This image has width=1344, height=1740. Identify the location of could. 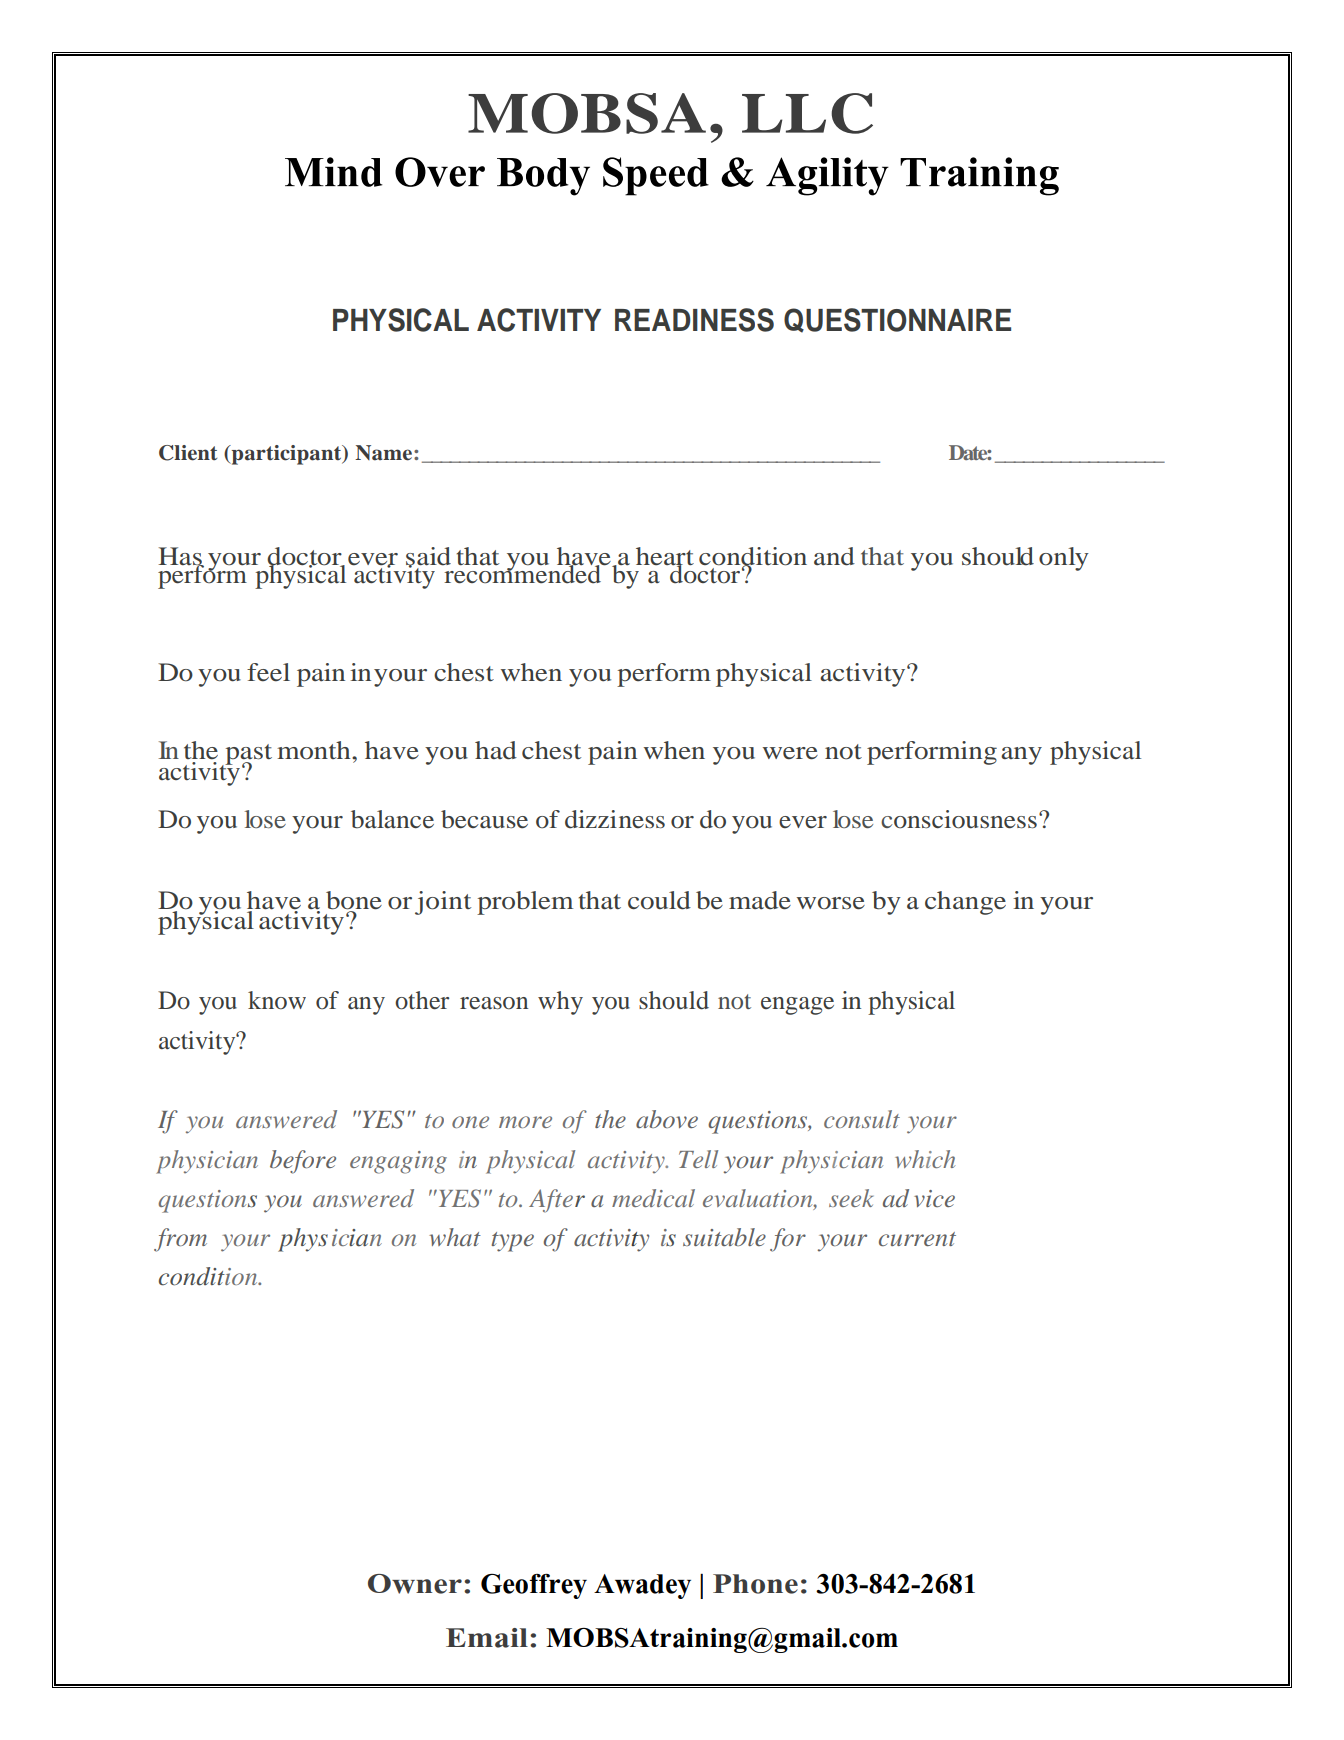
(659, 900).
